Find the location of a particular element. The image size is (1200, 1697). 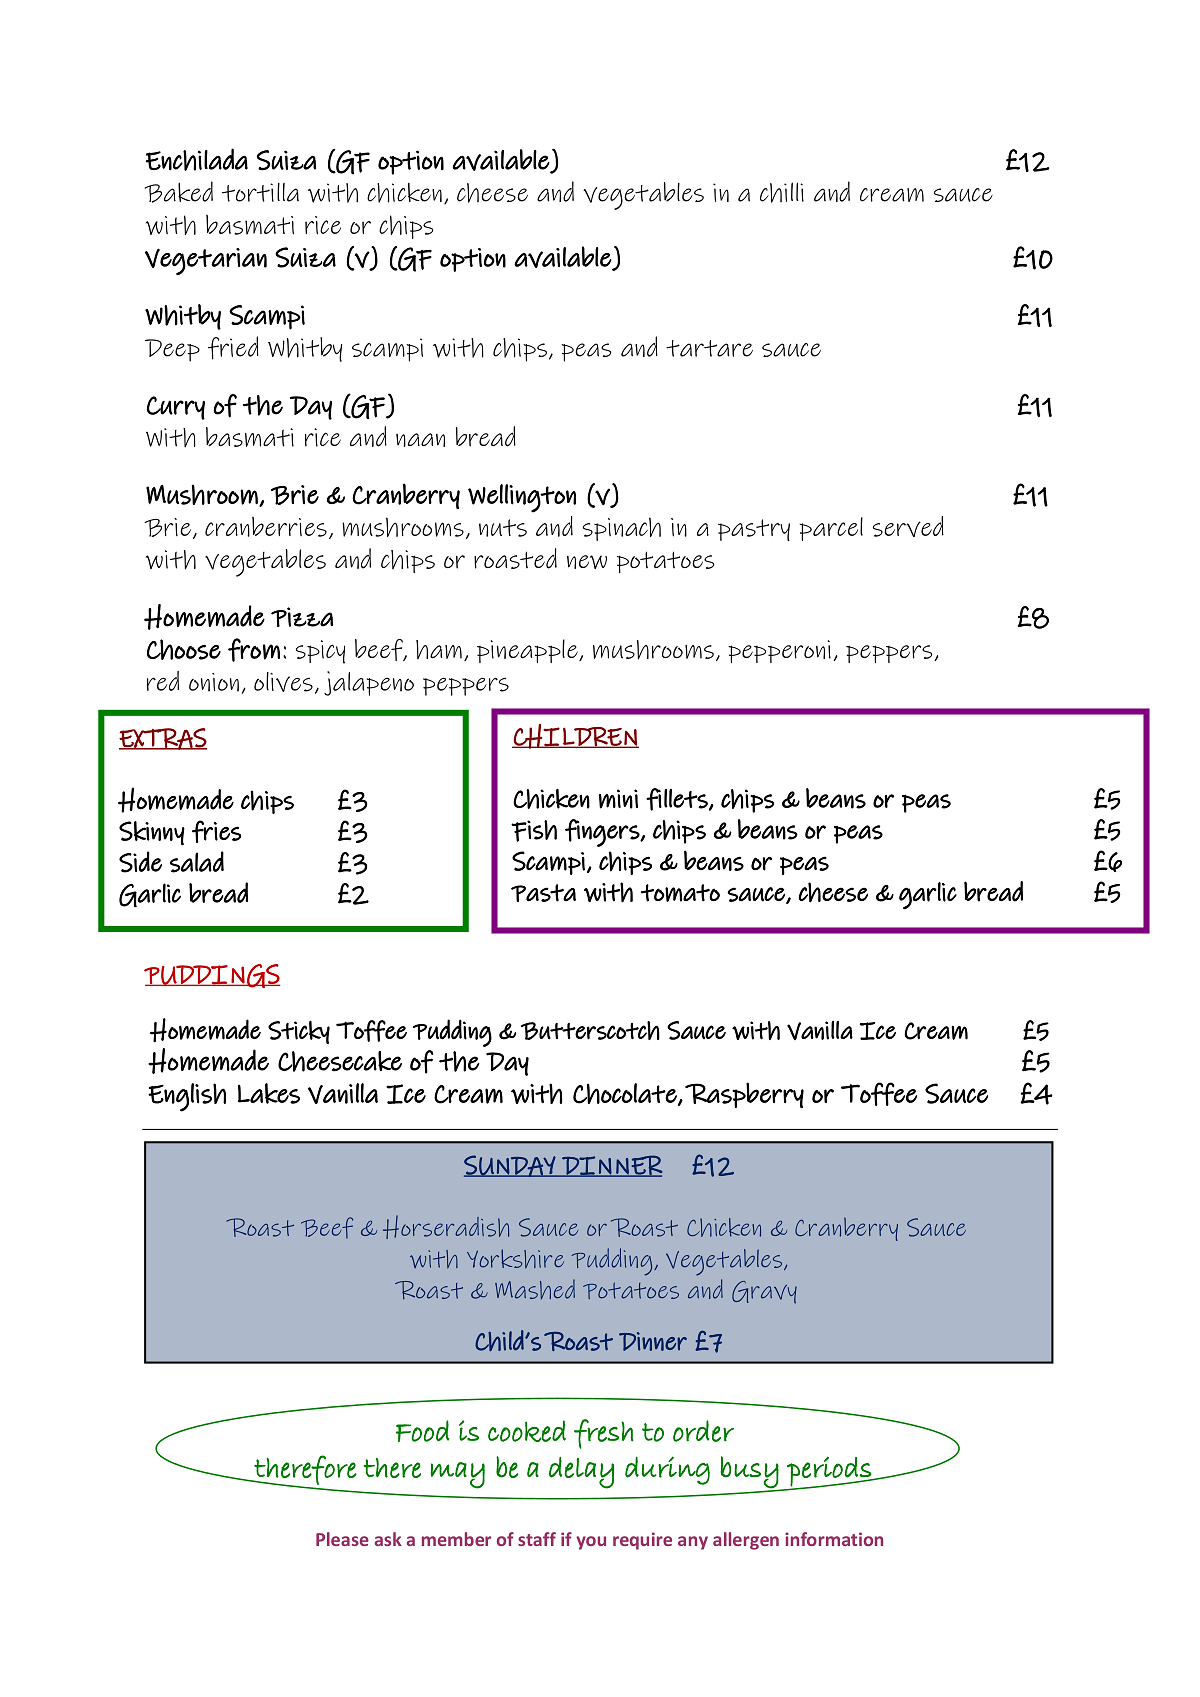

fillets is located at coordinates (678, 799).
